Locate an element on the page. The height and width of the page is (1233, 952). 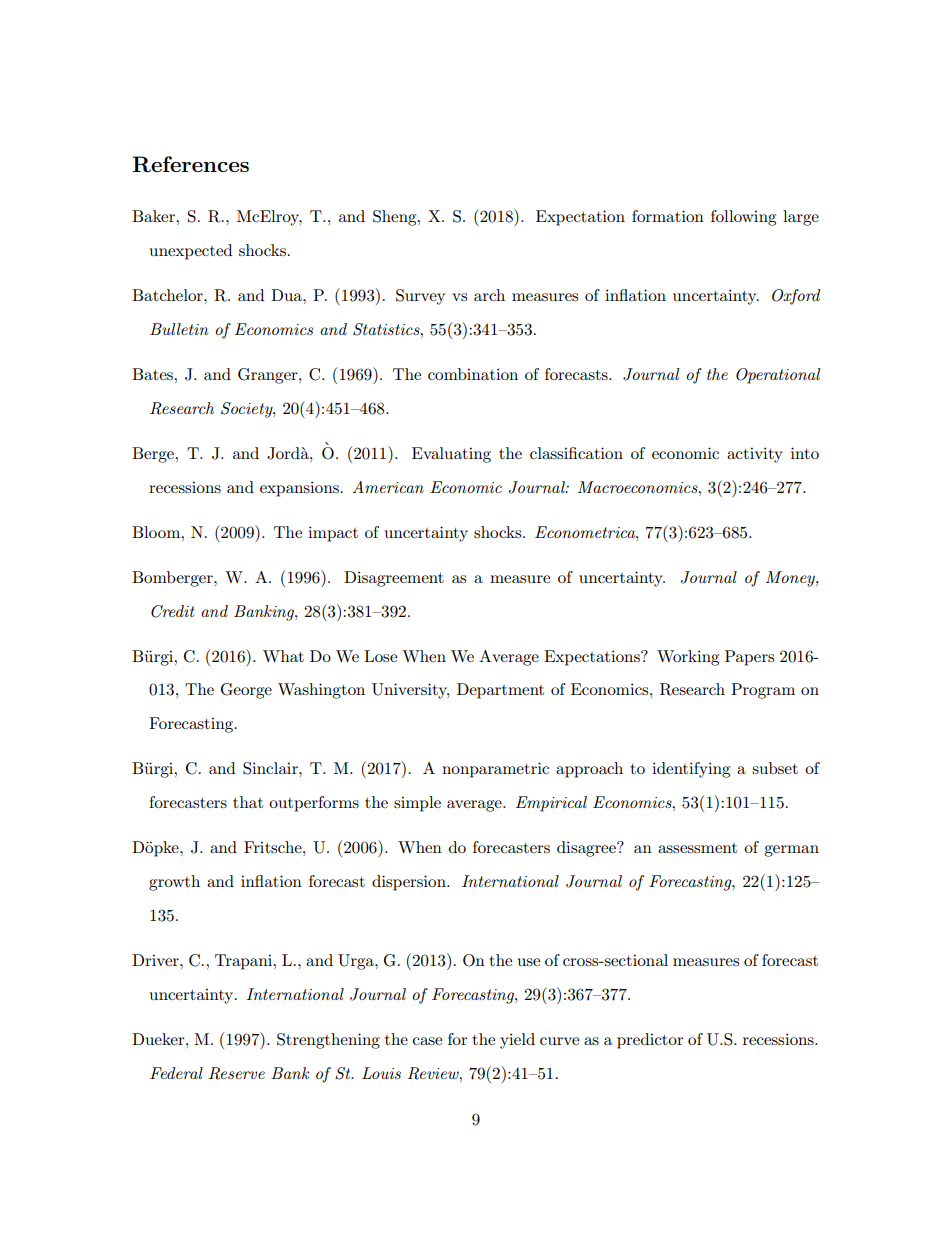
Sinclair is located at coordinates (271, 768).
